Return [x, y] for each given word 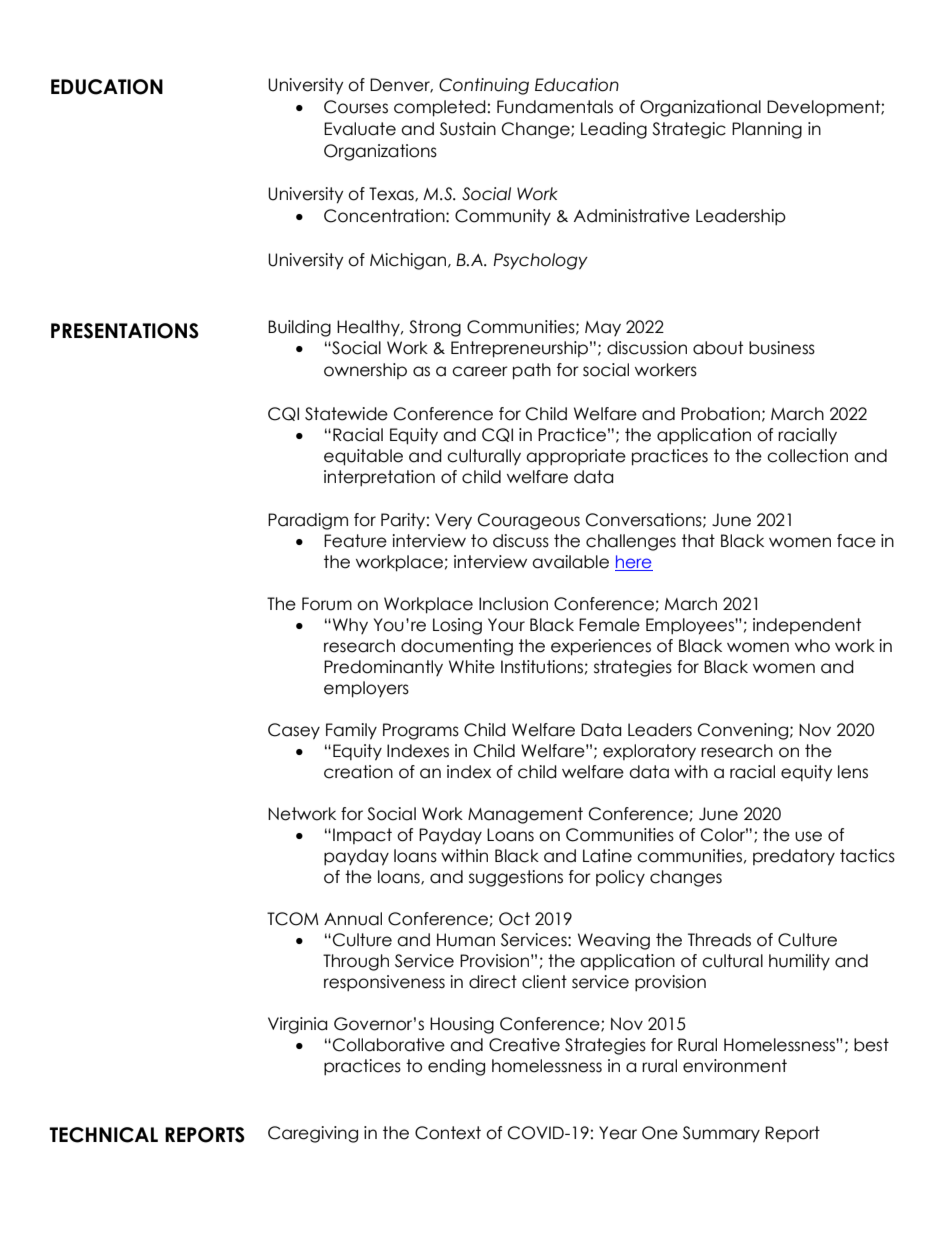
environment [735, 1066]
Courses [356, 107]
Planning [767, 130]
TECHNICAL [103, 1135]
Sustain [468, 129]
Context [448, 1133]
